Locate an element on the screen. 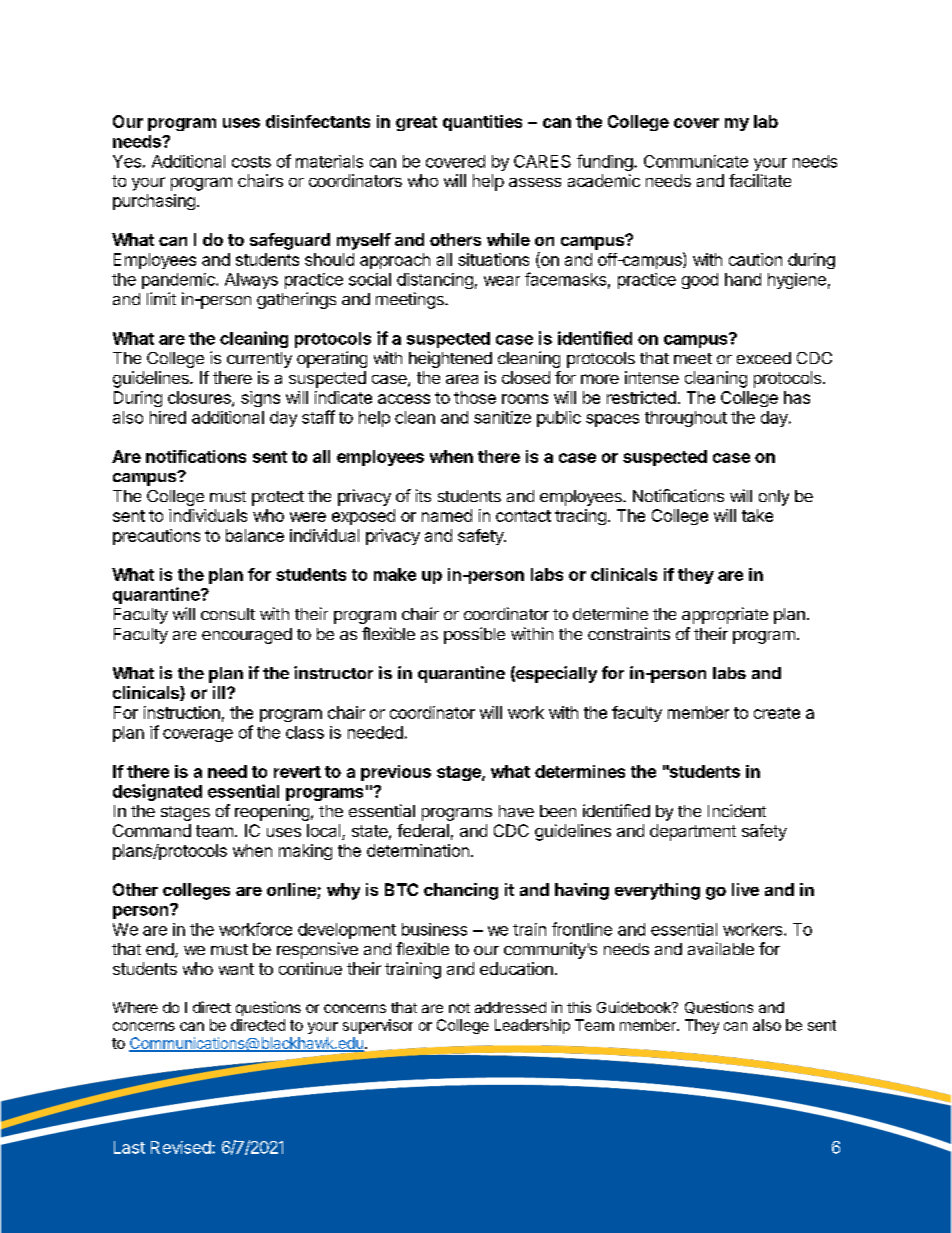 The image size is (952, 1233). Revised is located at coordinates (181, 1147).
